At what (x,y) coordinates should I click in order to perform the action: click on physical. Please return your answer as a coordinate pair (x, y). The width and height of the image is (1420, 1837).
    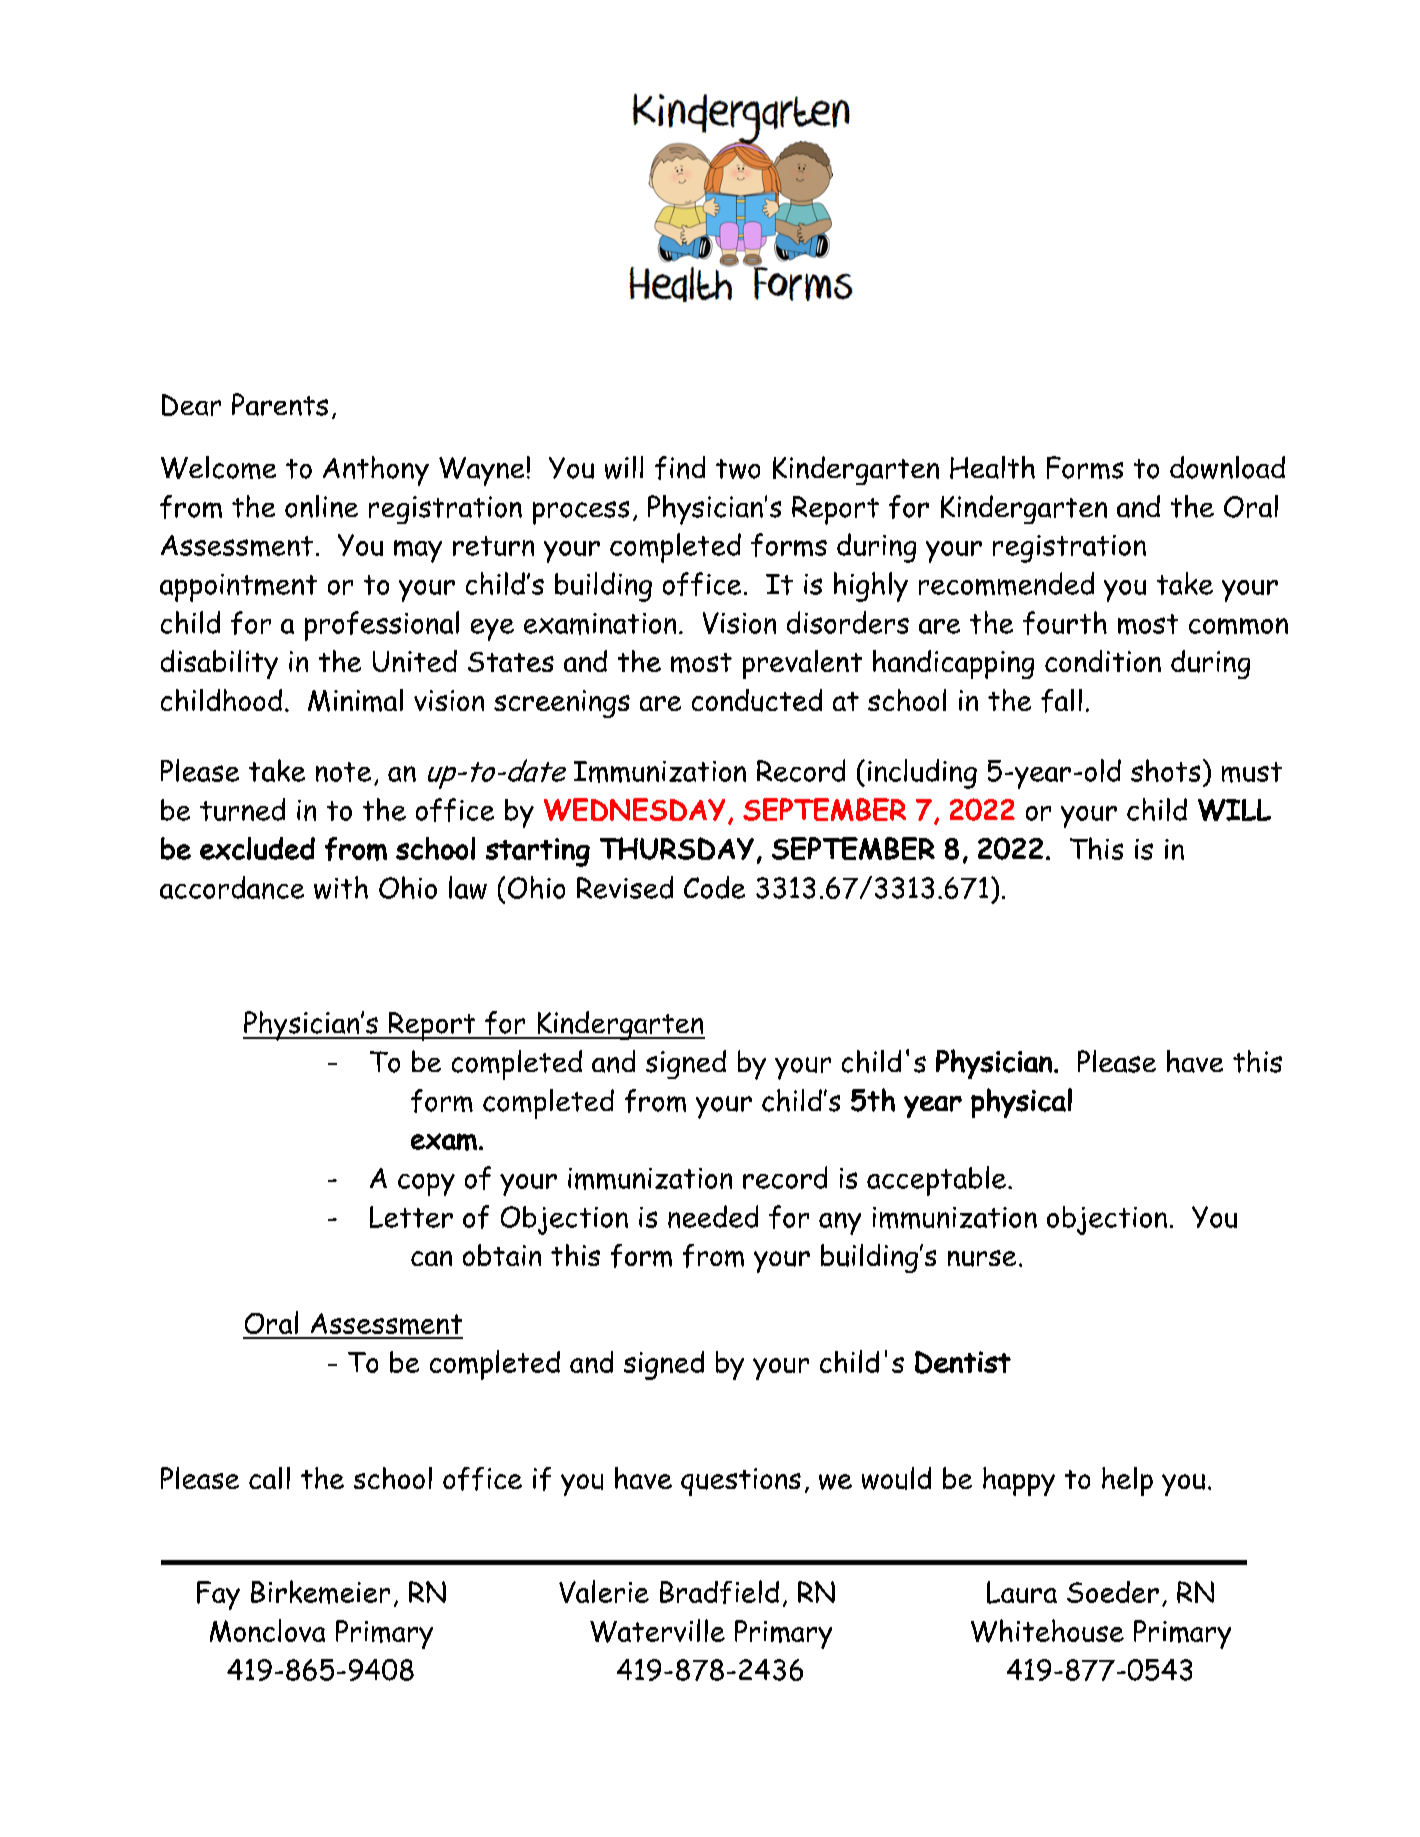
    Looking at the image, I should click on (1021, 1103).
